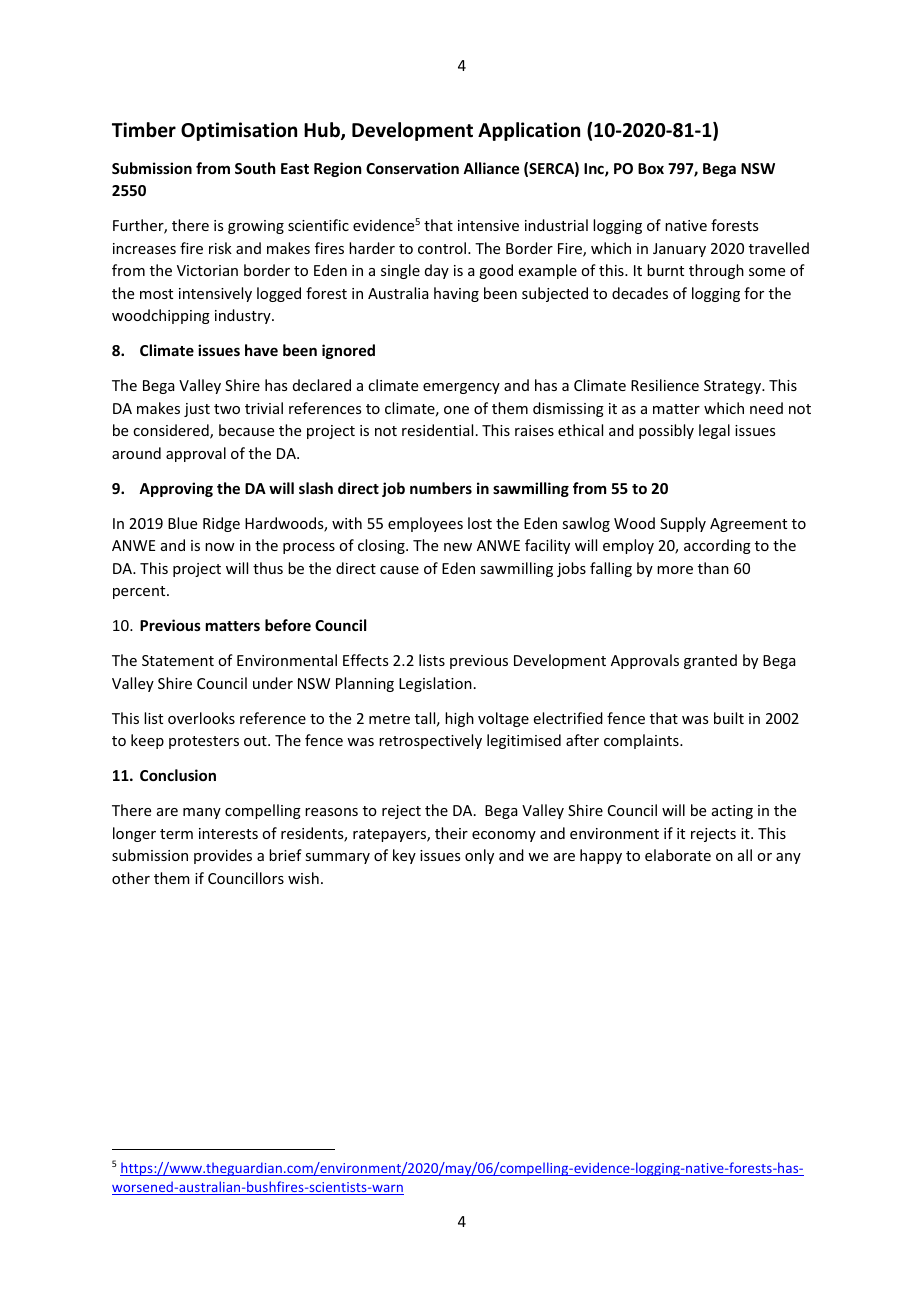 This screenshot has height=1308, width=924. I want to click on Ridge, so click(221, 524).
